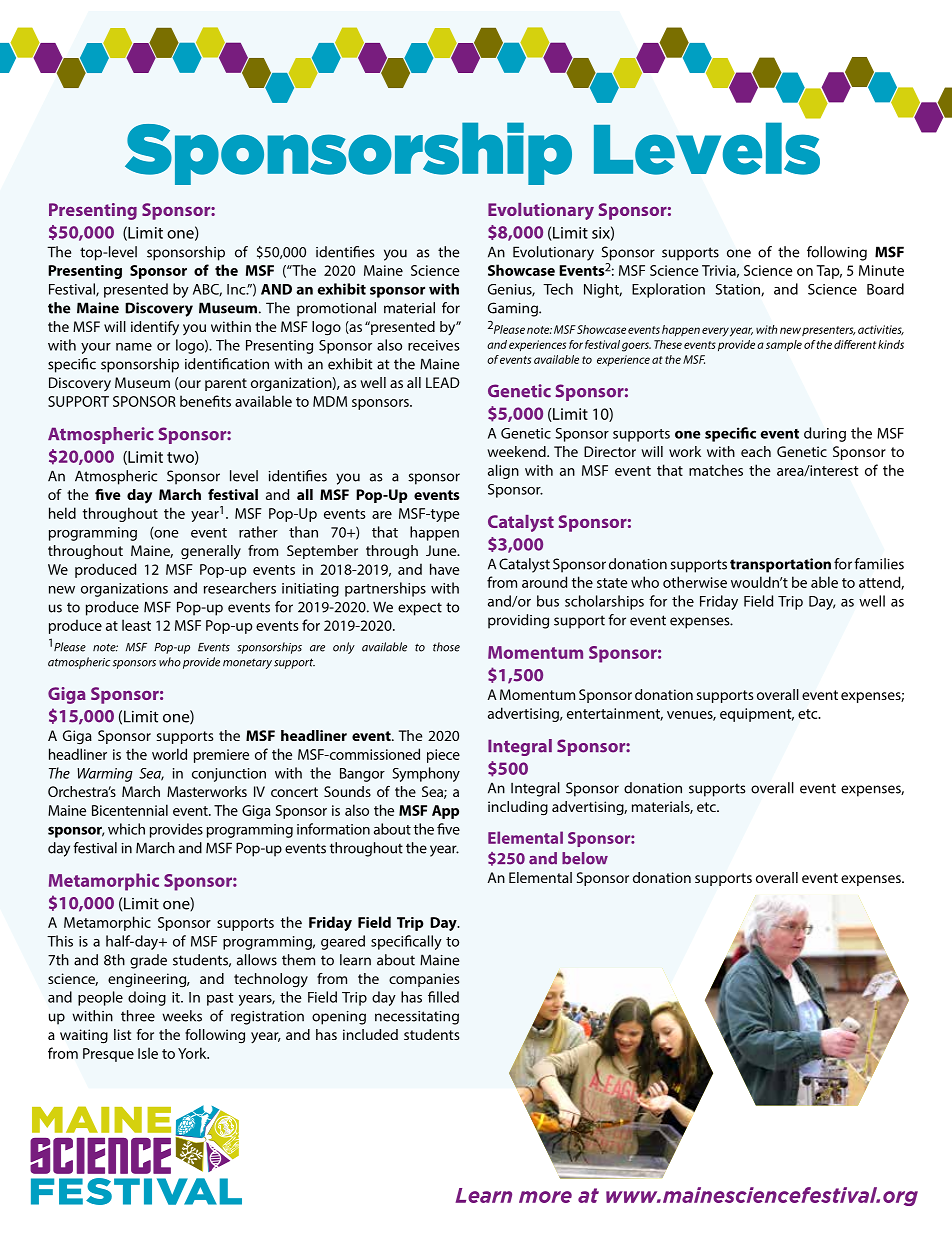 The image size is (952, 1233). What do you see at coordinates (514, 309) in the document?
I see `Gaming` at bounding box center [514, 309].
